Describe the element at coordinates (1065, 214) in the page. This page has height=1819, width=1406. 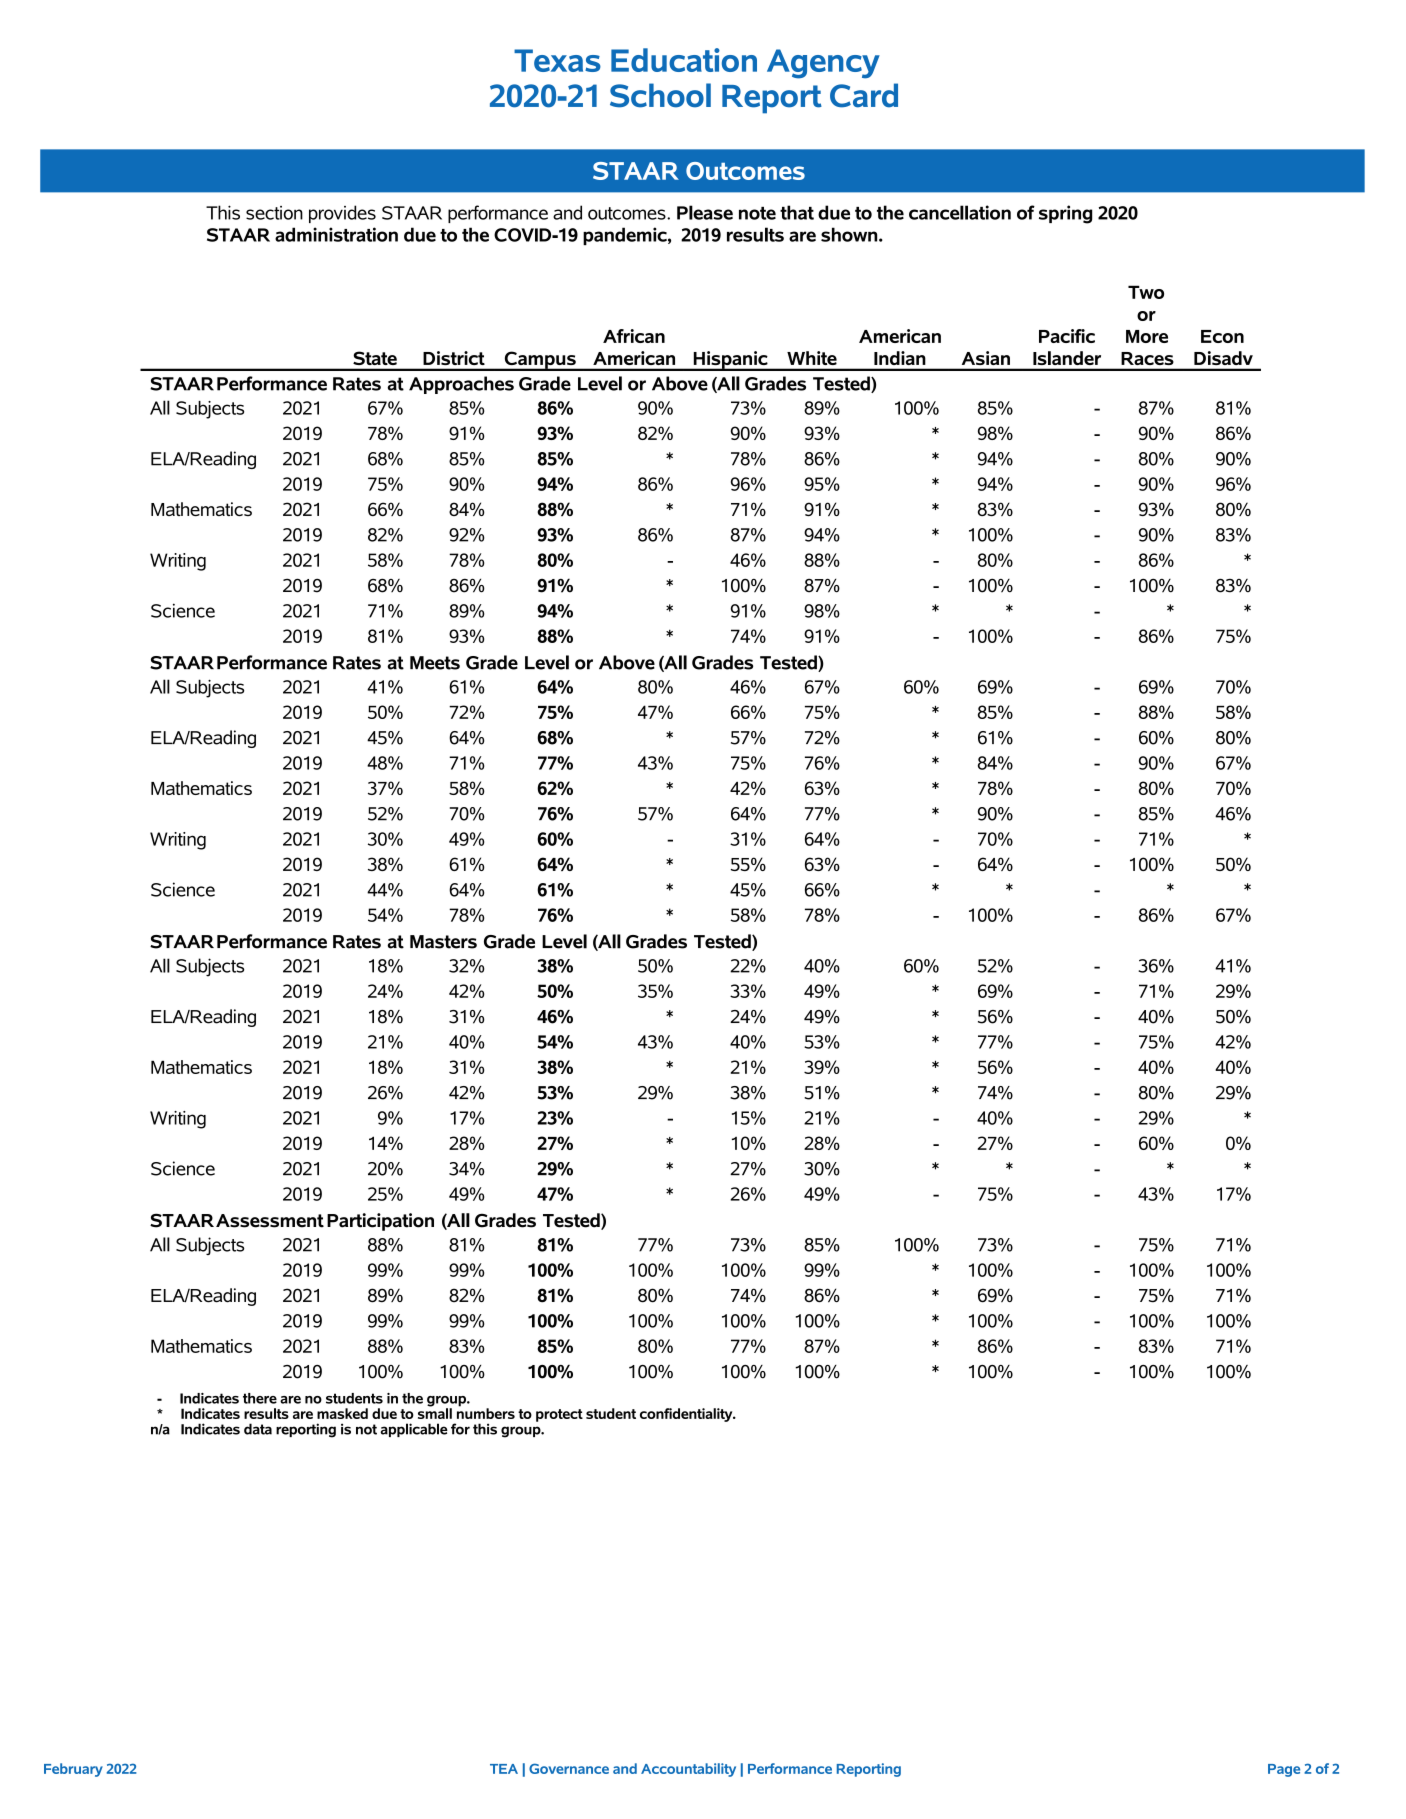
I see `spring` at that location.
